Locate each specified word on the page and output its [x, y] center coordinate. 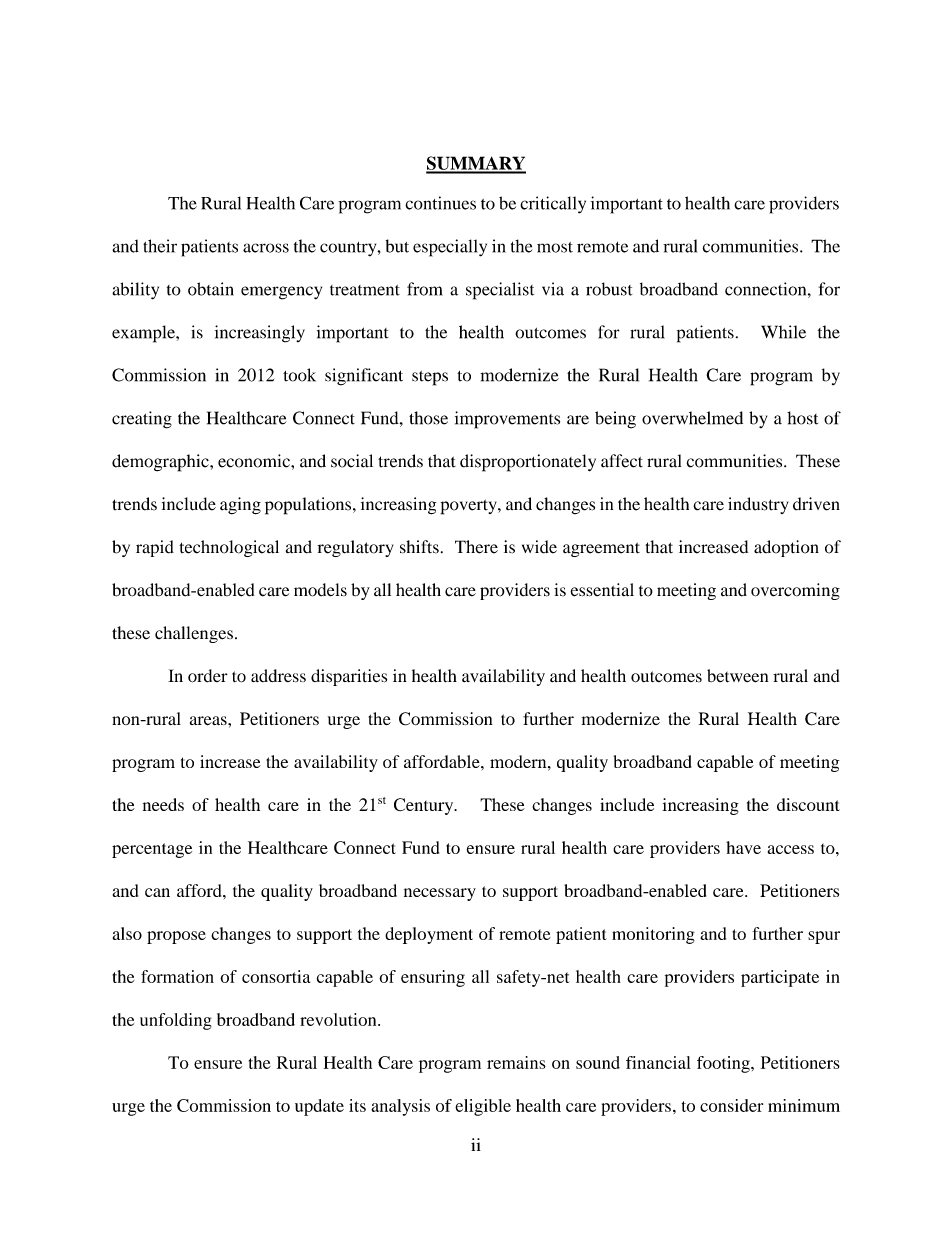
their [160, 246]
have [743, 847]
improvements [507, 420]
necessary [440, 894]
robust [609, 289]
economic [255, 461]
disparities [349, 677]
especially [450, 248]
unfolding [176, 1021]
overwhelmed [692, 418]
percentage [152, 850]
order [208, 676]
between [737, 676]
